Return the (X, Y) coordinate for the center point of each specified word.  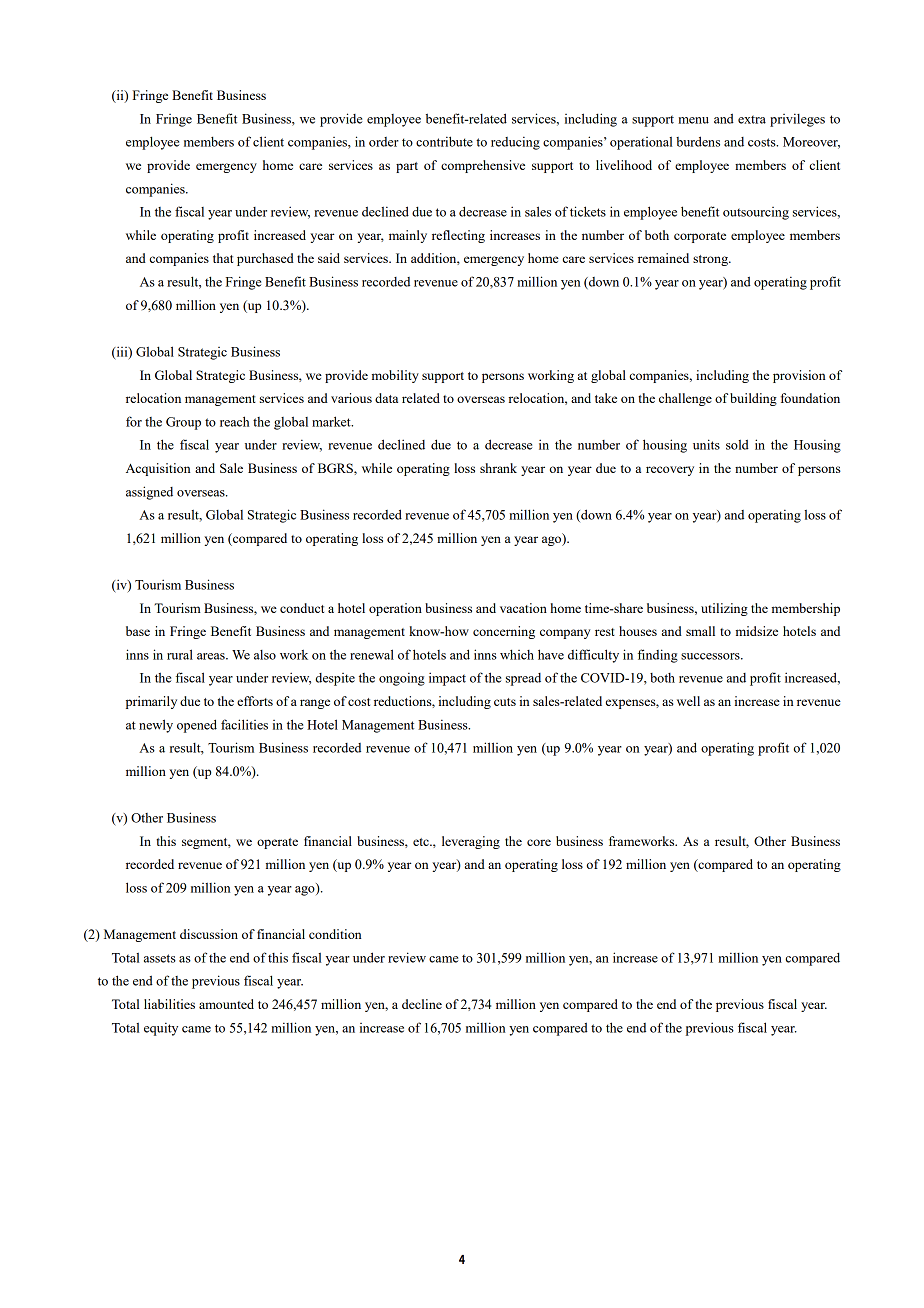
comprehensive (483, 166)
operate (277, 843)
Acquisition (158, 469)
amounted (226, 1004)
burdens (698, 141)
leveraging (471, 842)
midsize (757, 631)
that (223, 258)
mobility (395, 376)
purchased (265, 259)
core (539, 842)
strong (711, 260)
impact (447, 679)
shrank (498, 468)
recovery (670, 471)
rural (180, 654)
